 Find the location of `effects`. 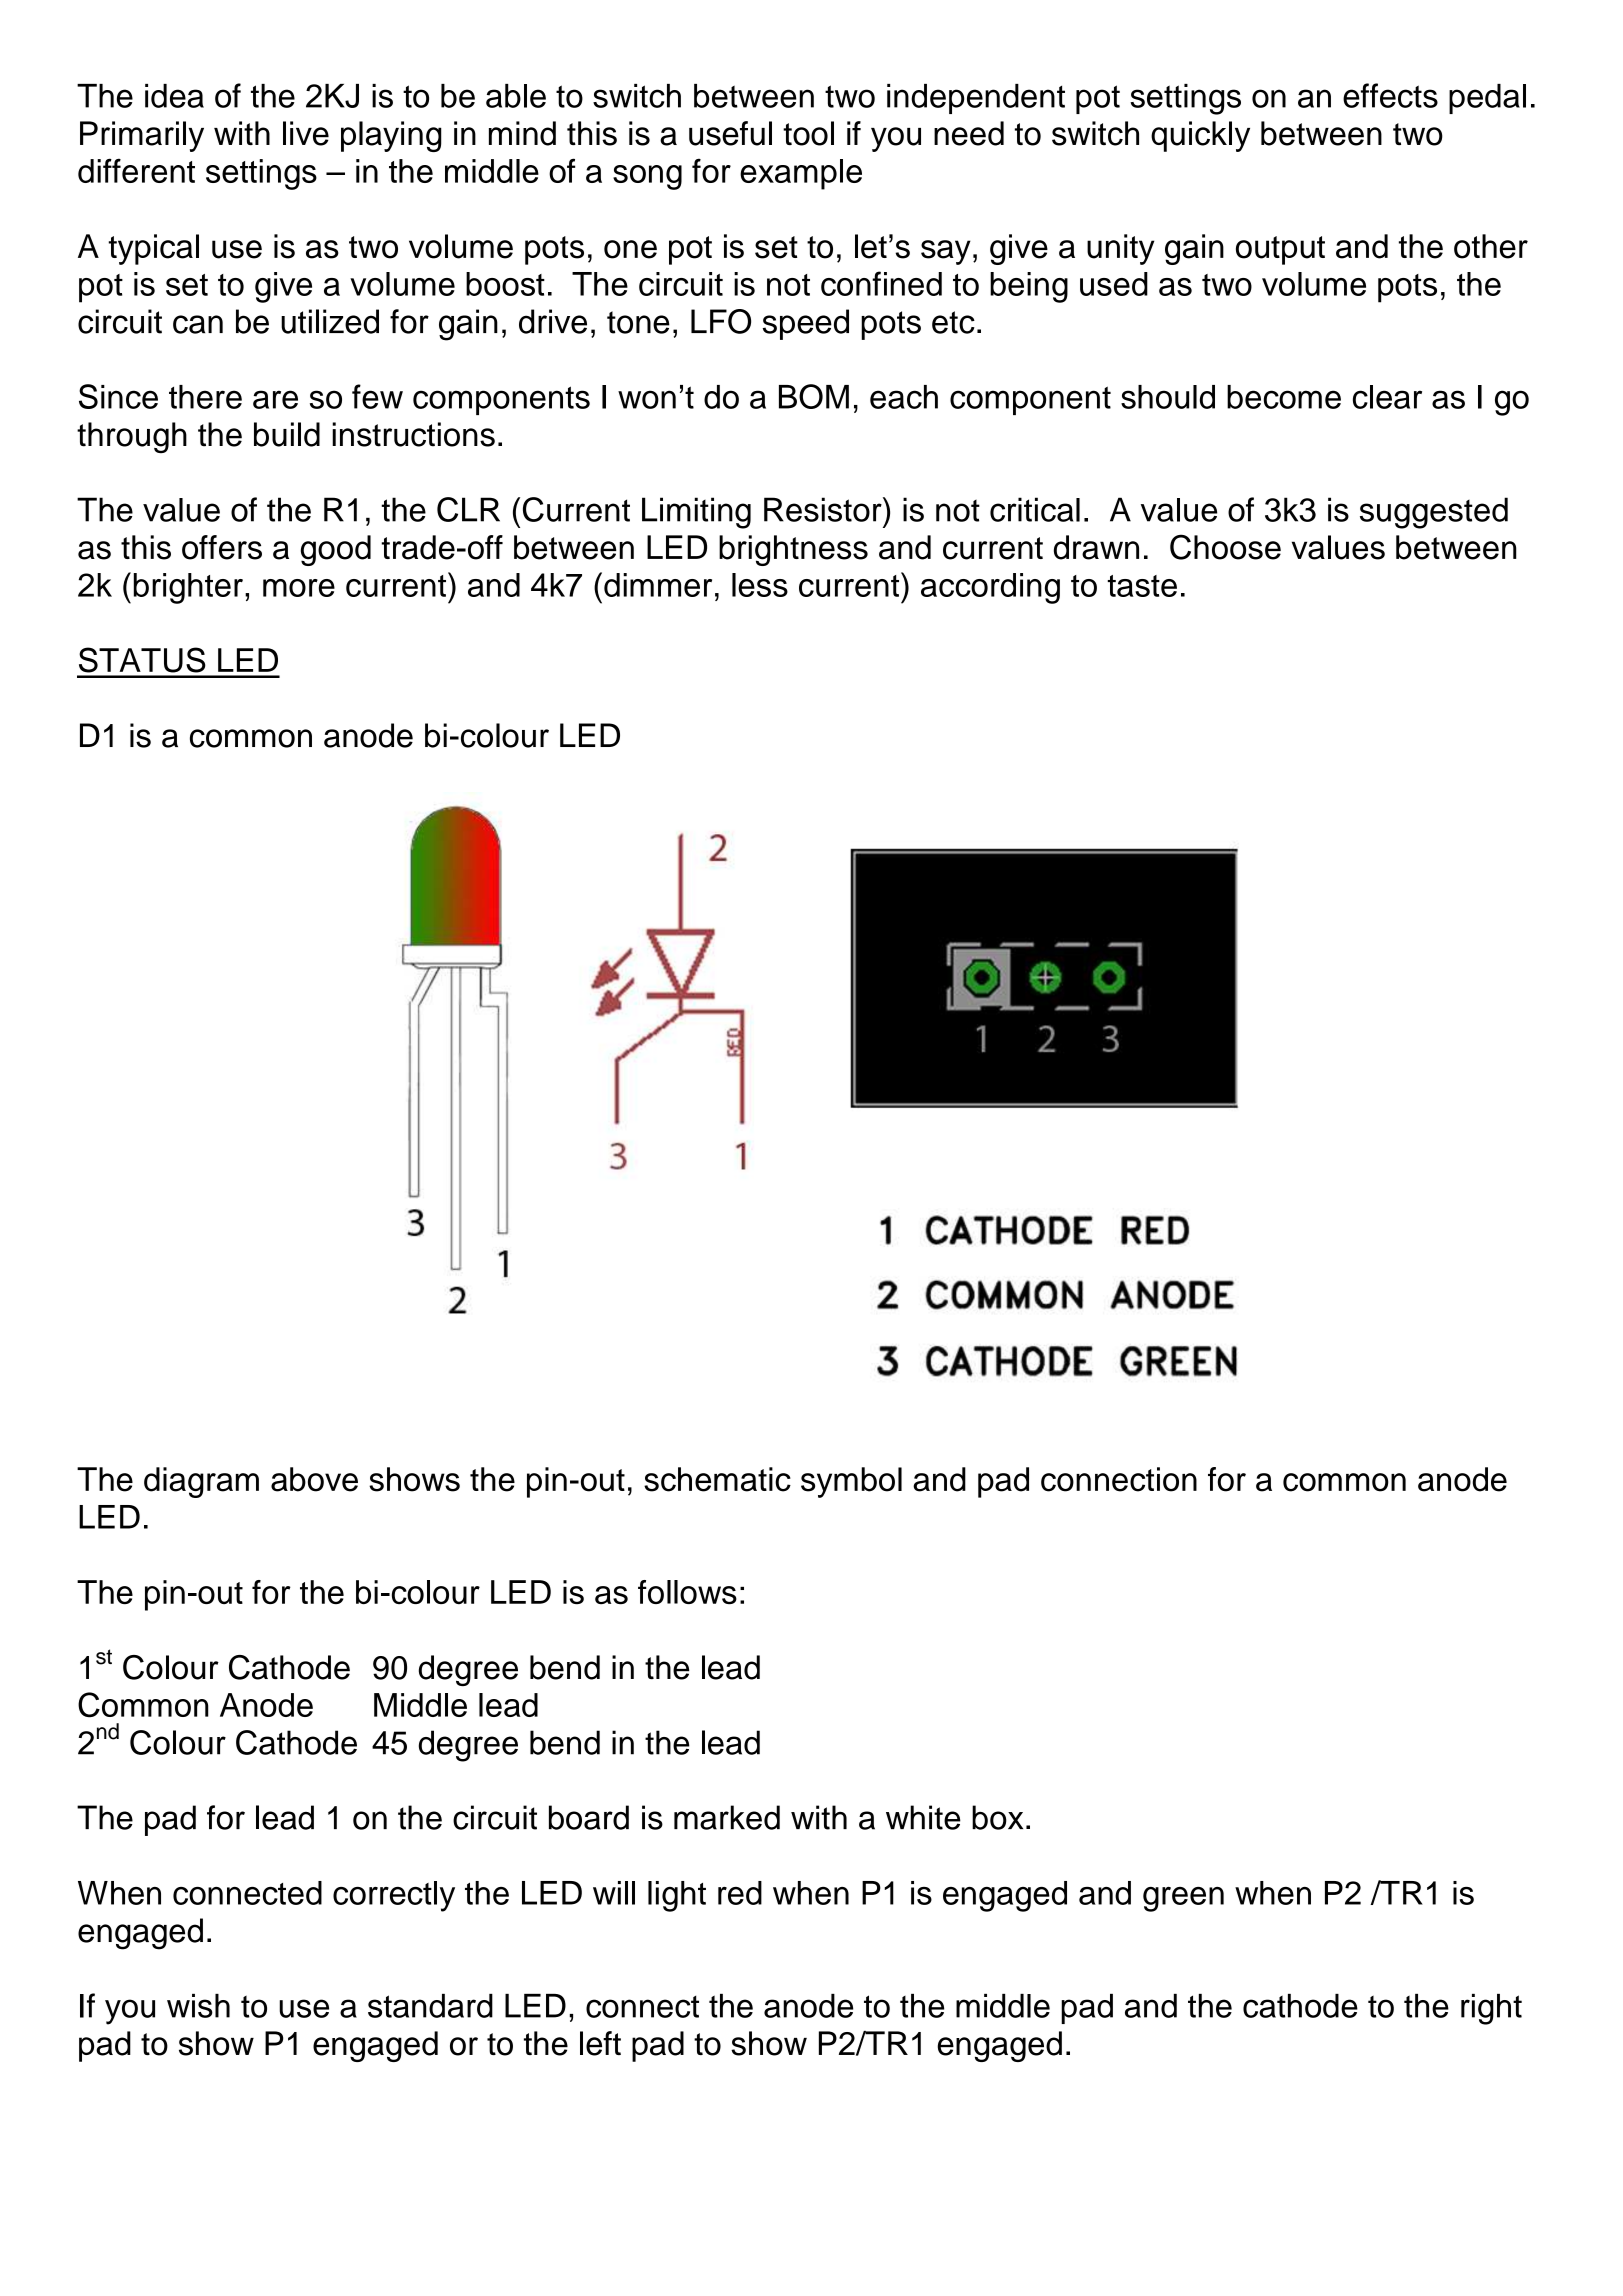

effects is located at coordinates (1390, 95).
